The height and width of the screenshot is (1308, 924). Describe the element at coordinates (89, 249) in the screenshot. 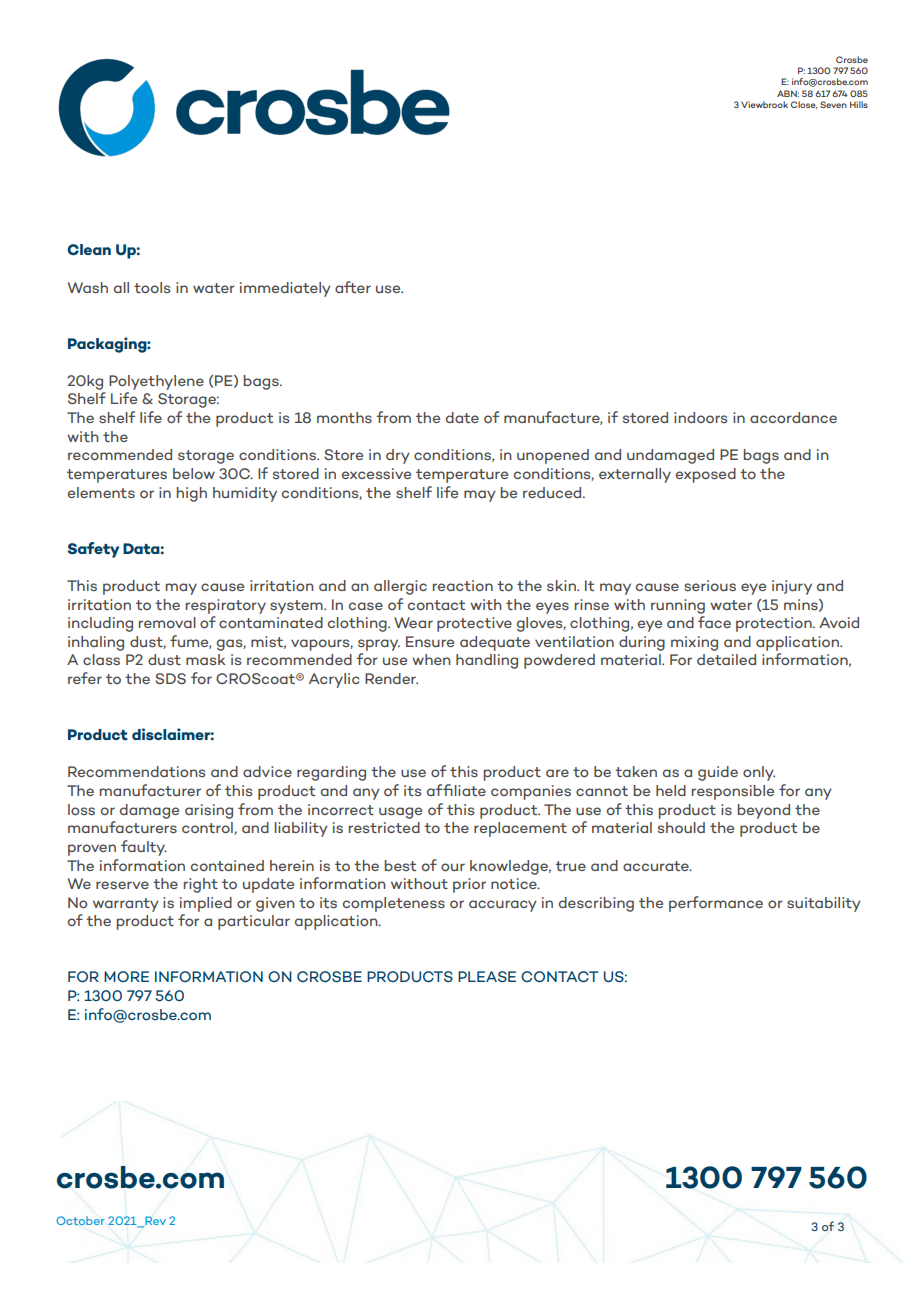

I see `Clean` at that location.
